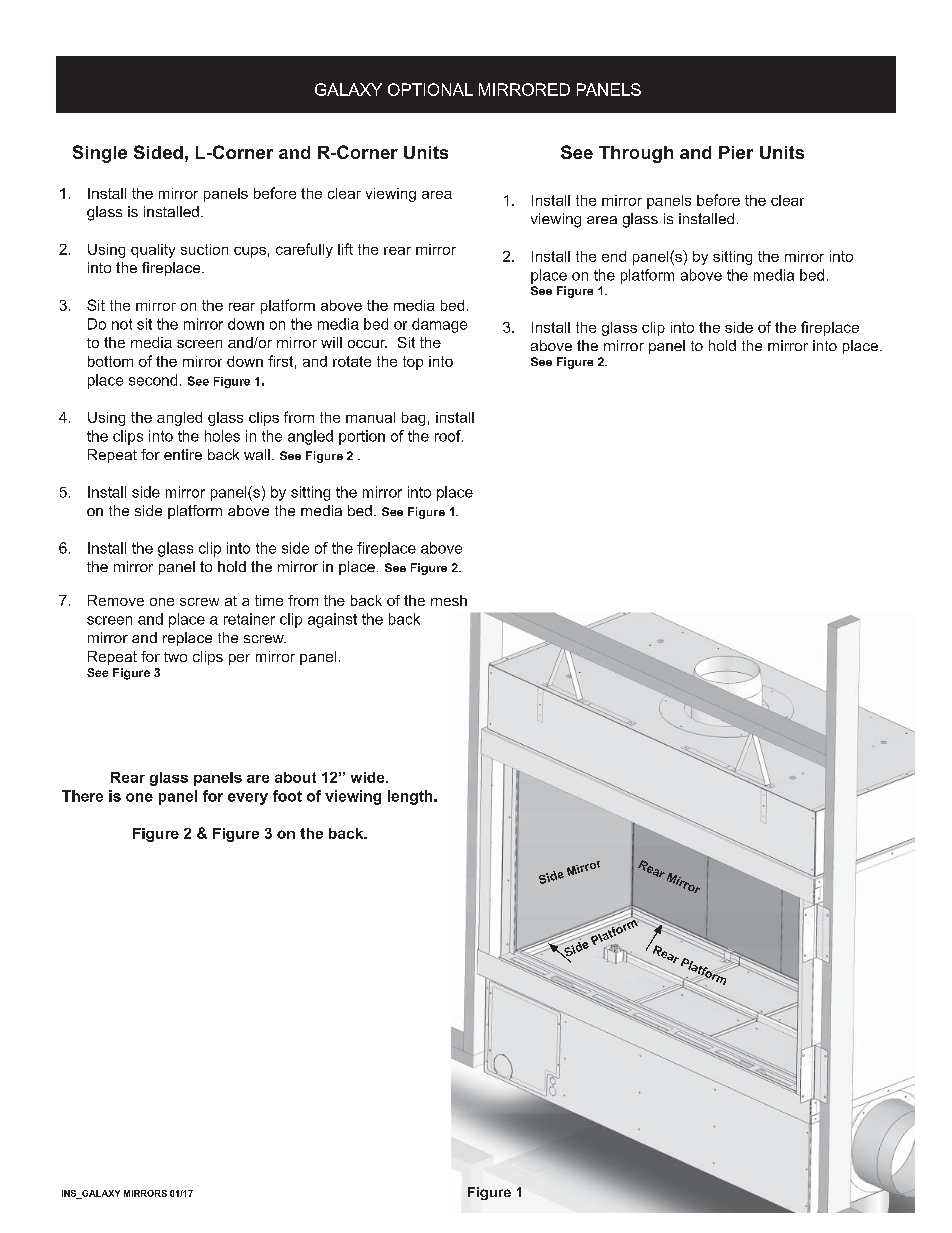 The width and height of the screenshot is (952, 1233). I want to click on Through, so click(636, 154).
